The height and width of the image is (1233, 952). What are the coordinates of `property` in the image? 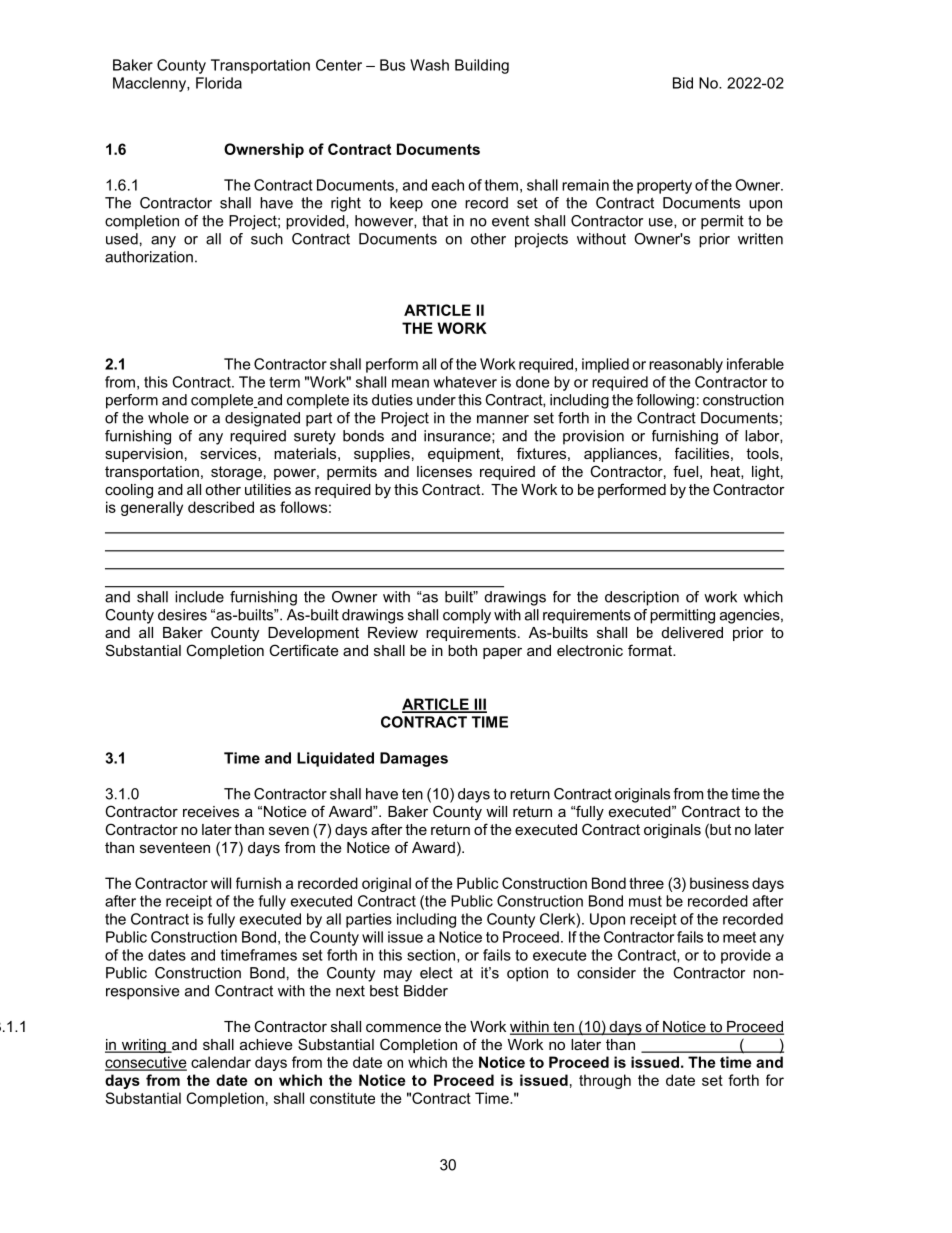 It's located at (664, 187).
